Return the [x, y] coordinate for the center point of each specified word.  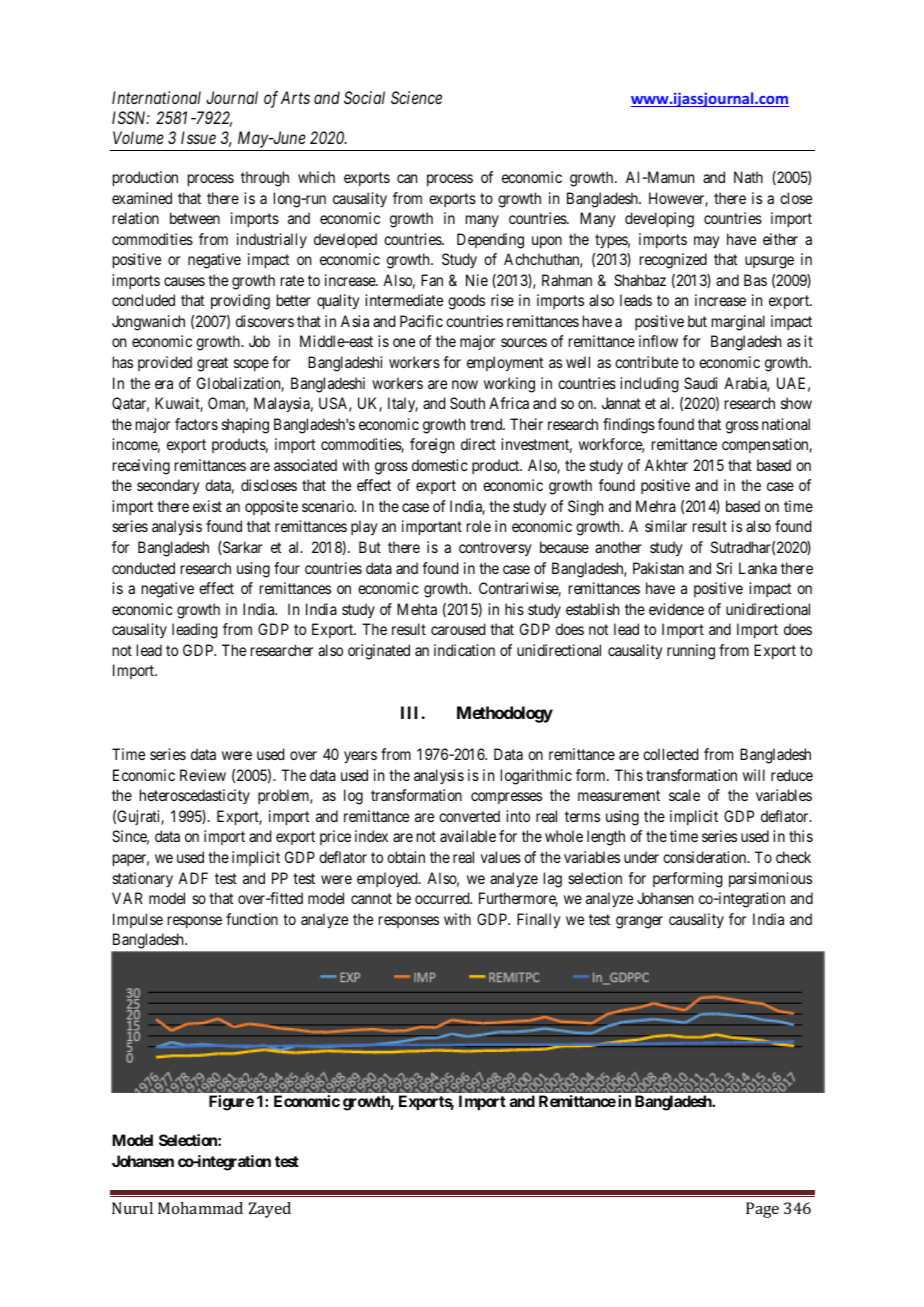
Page [762, 1210]
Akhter [666, 465]
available [468, 836]
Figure [231, 1103]
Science [416, 97]
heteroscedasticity [195, 796]
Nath [748, 177]
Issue [198, 137]
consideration [706, 857]
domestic [440, 465]
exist [207, 506]
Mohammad [200, 1208]
